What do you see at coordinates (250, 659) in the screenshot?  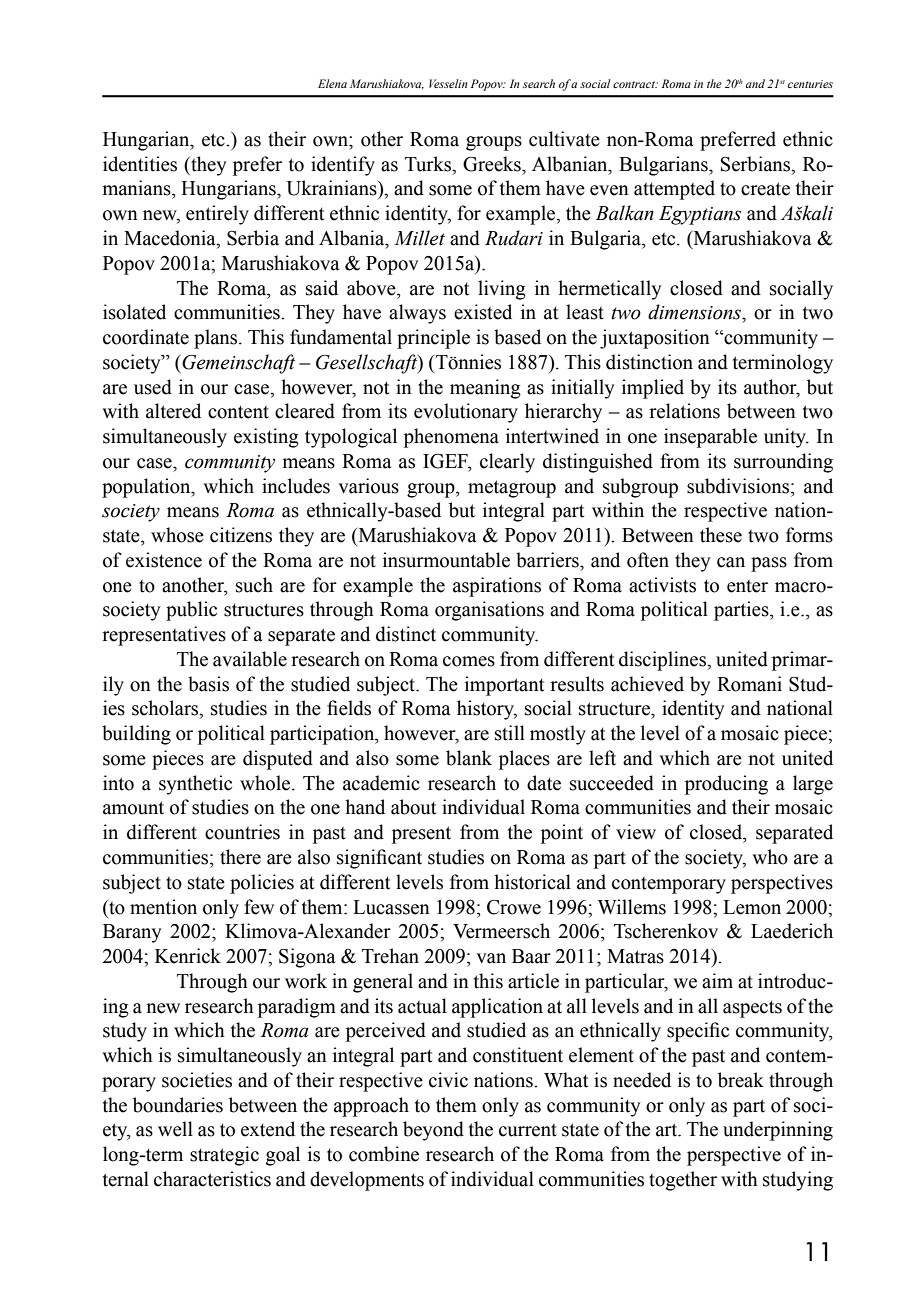 I see `available` at bounding box center [250, 659].
